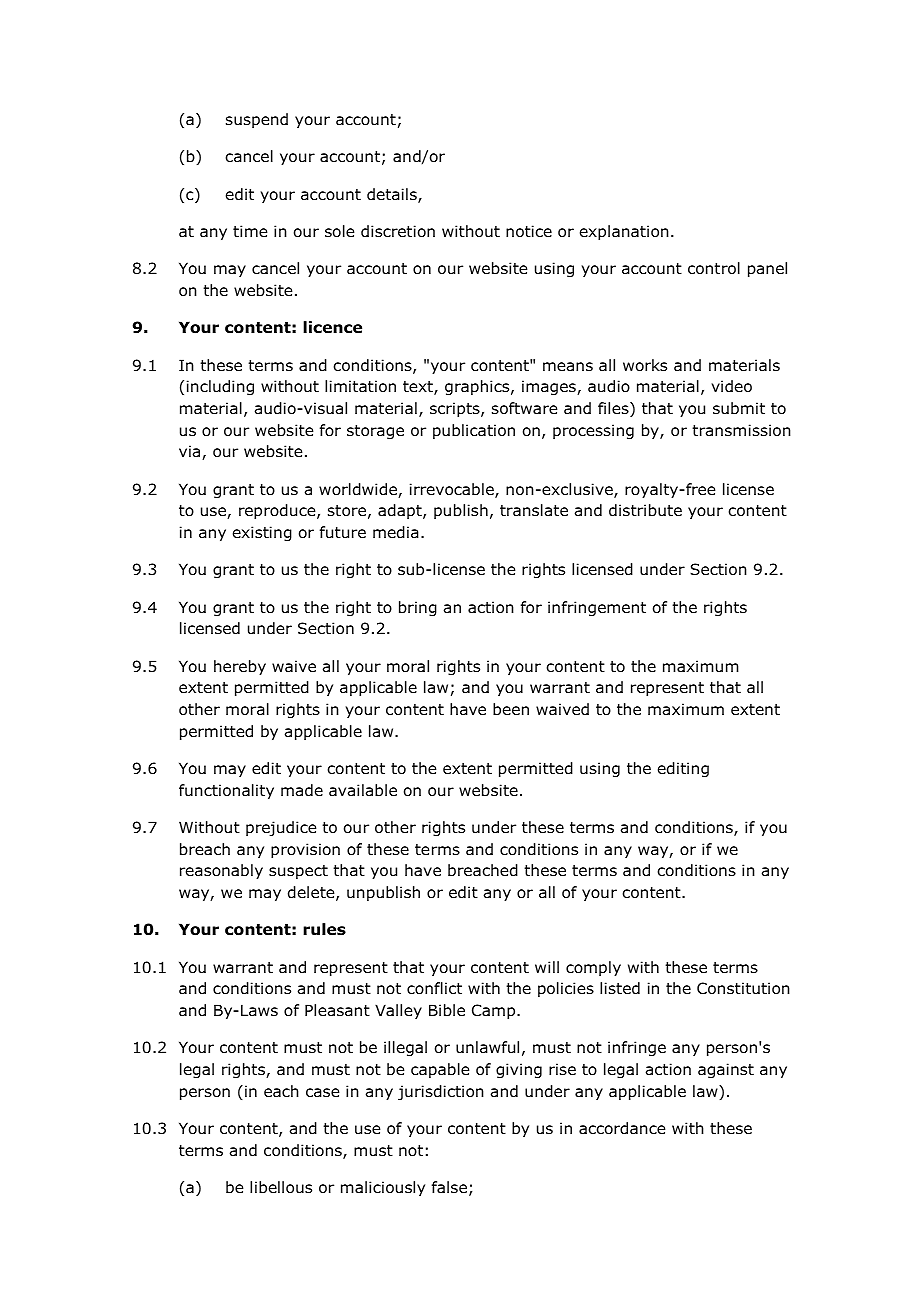 The image size is (924, 1308). I want to click on explanation, so click(624, 232).
